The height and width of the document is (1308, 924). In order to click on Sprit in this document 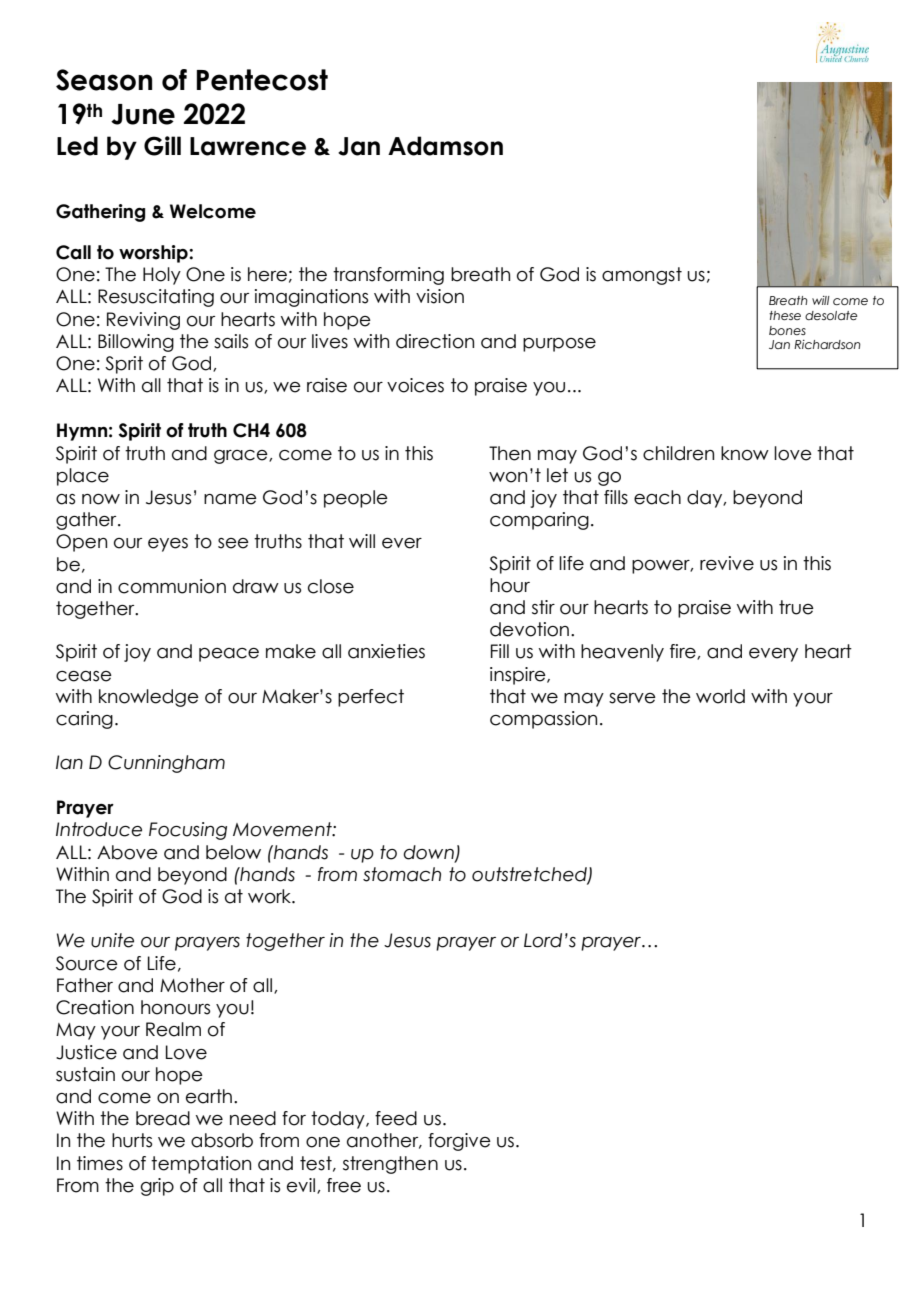, I will do `click(124, 365)`.
